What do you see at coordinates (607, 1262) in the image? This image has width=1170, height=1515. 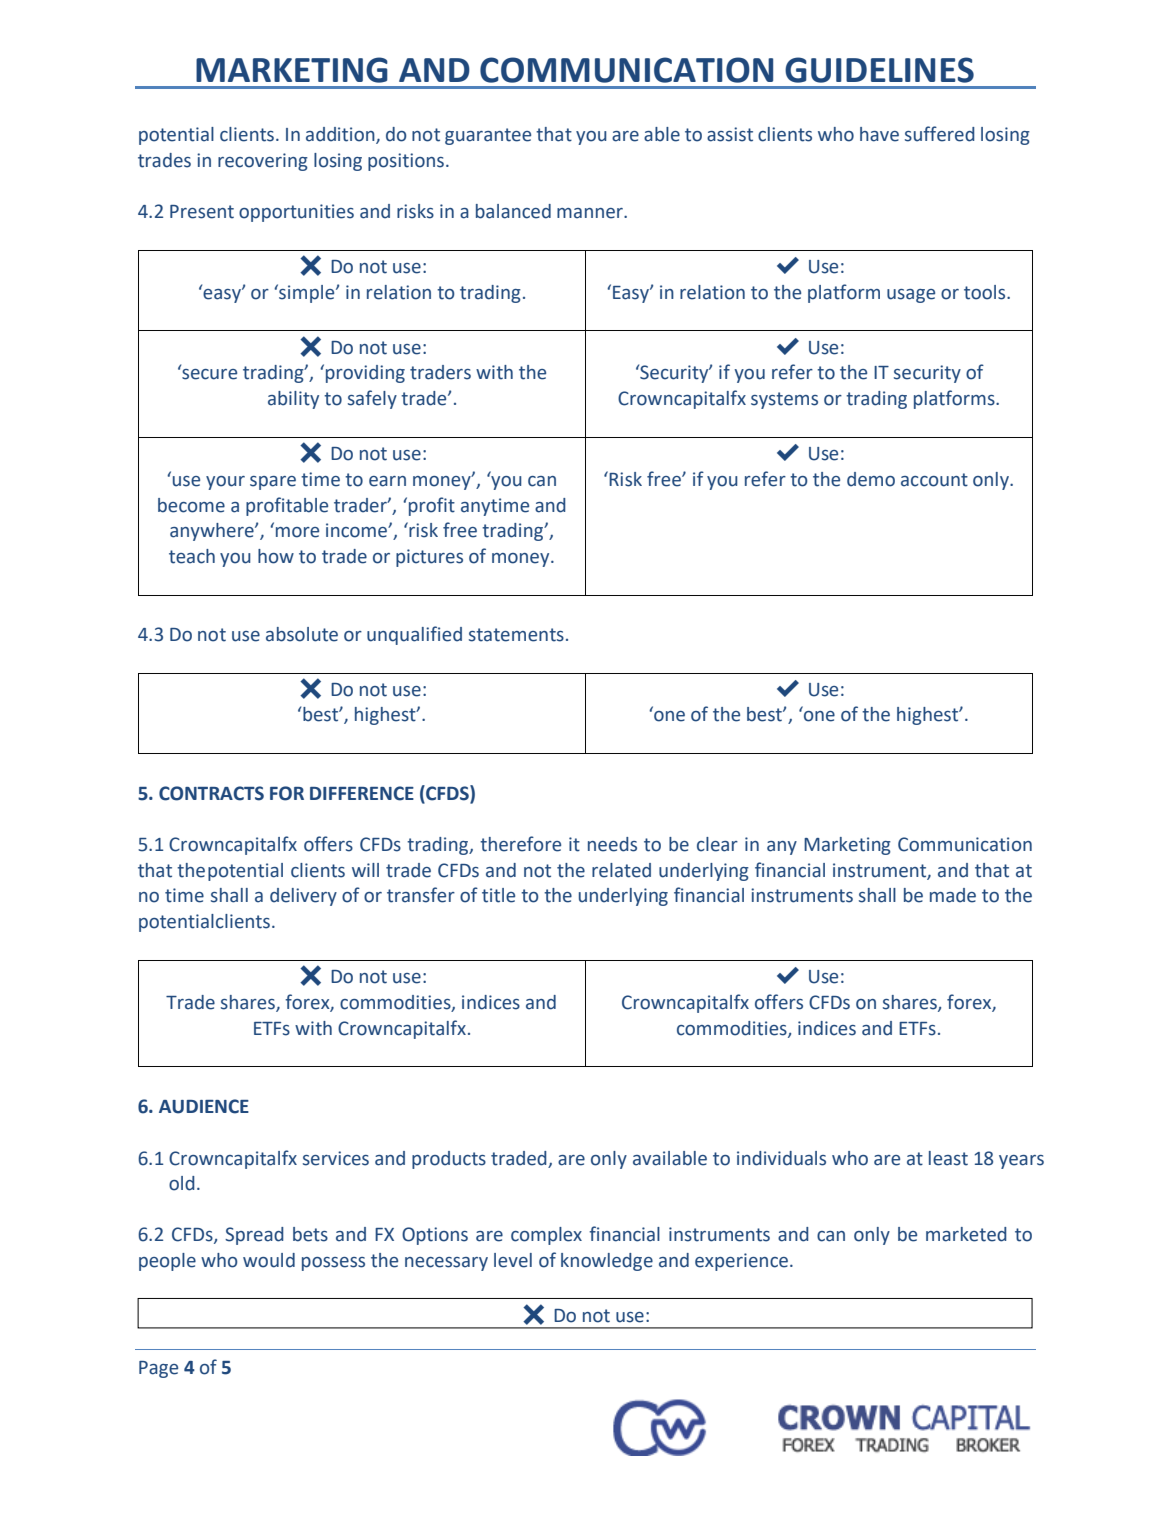 I see `knowledge` at bounding box center [607, 1262].
